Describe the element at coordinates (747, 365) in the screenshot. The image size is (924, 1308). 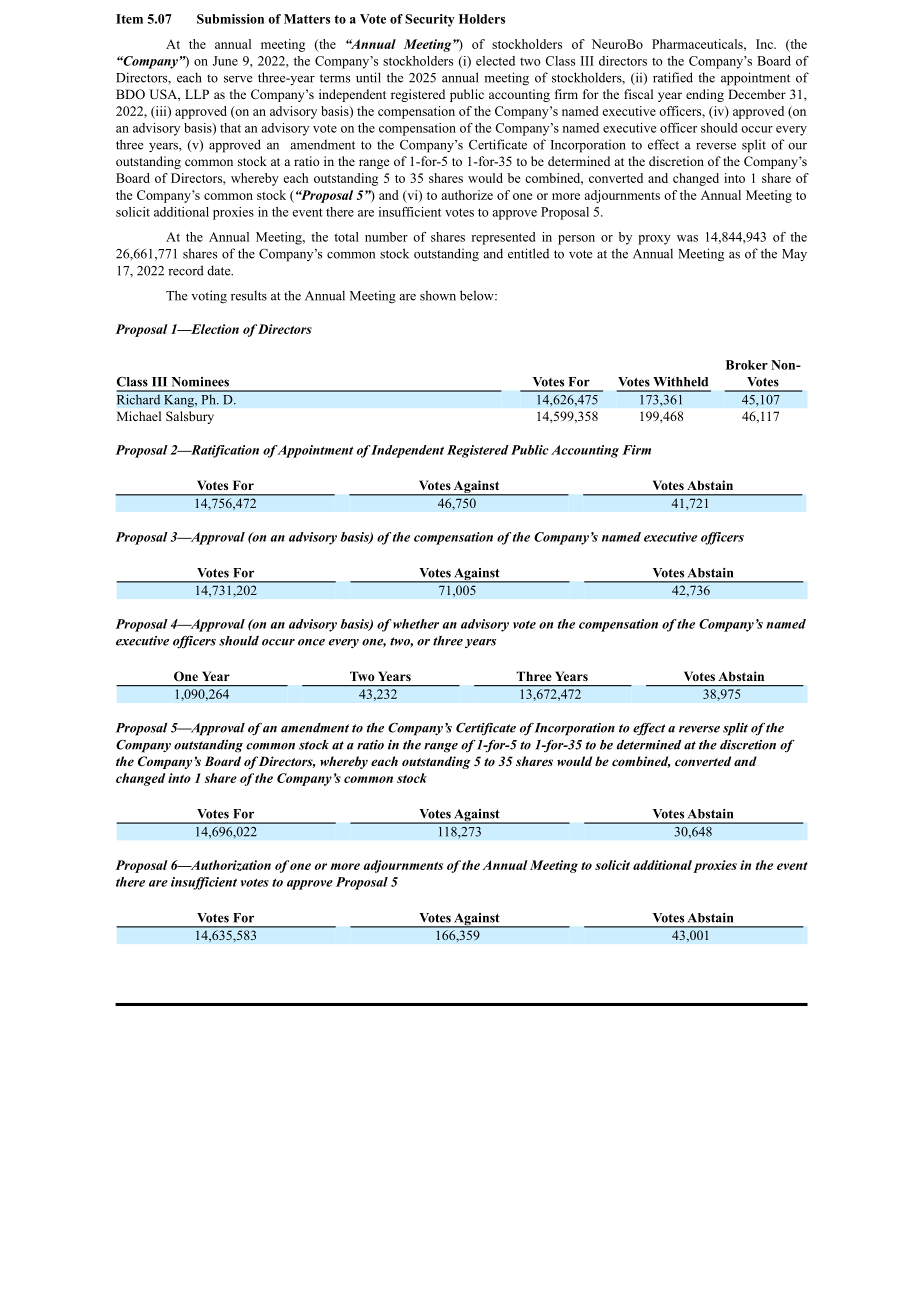
I see `Broker` at that location.
